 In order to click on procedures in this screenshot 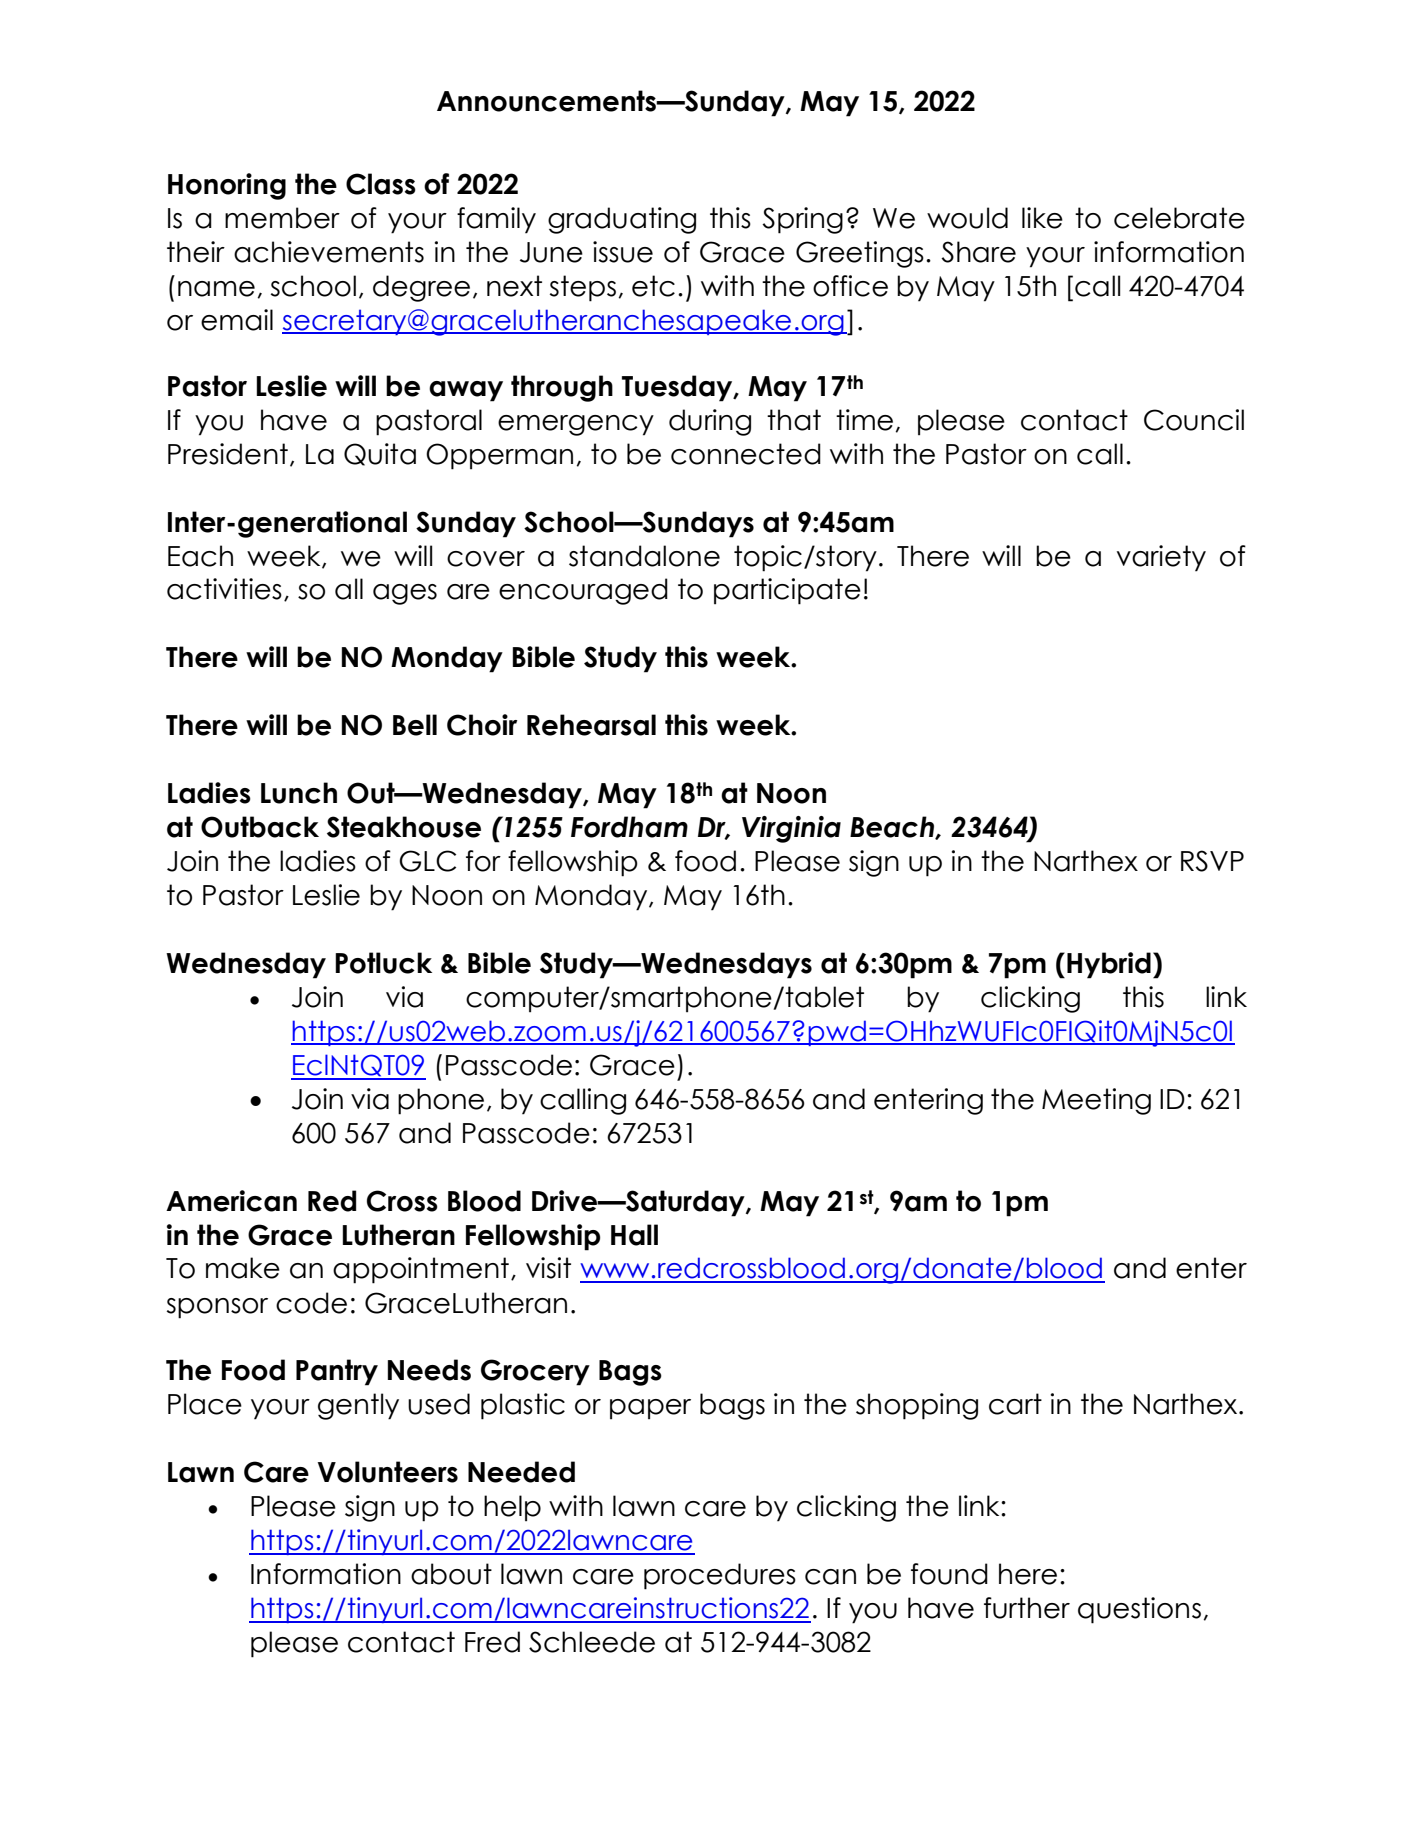, I will do `click(720, 1576)`.
